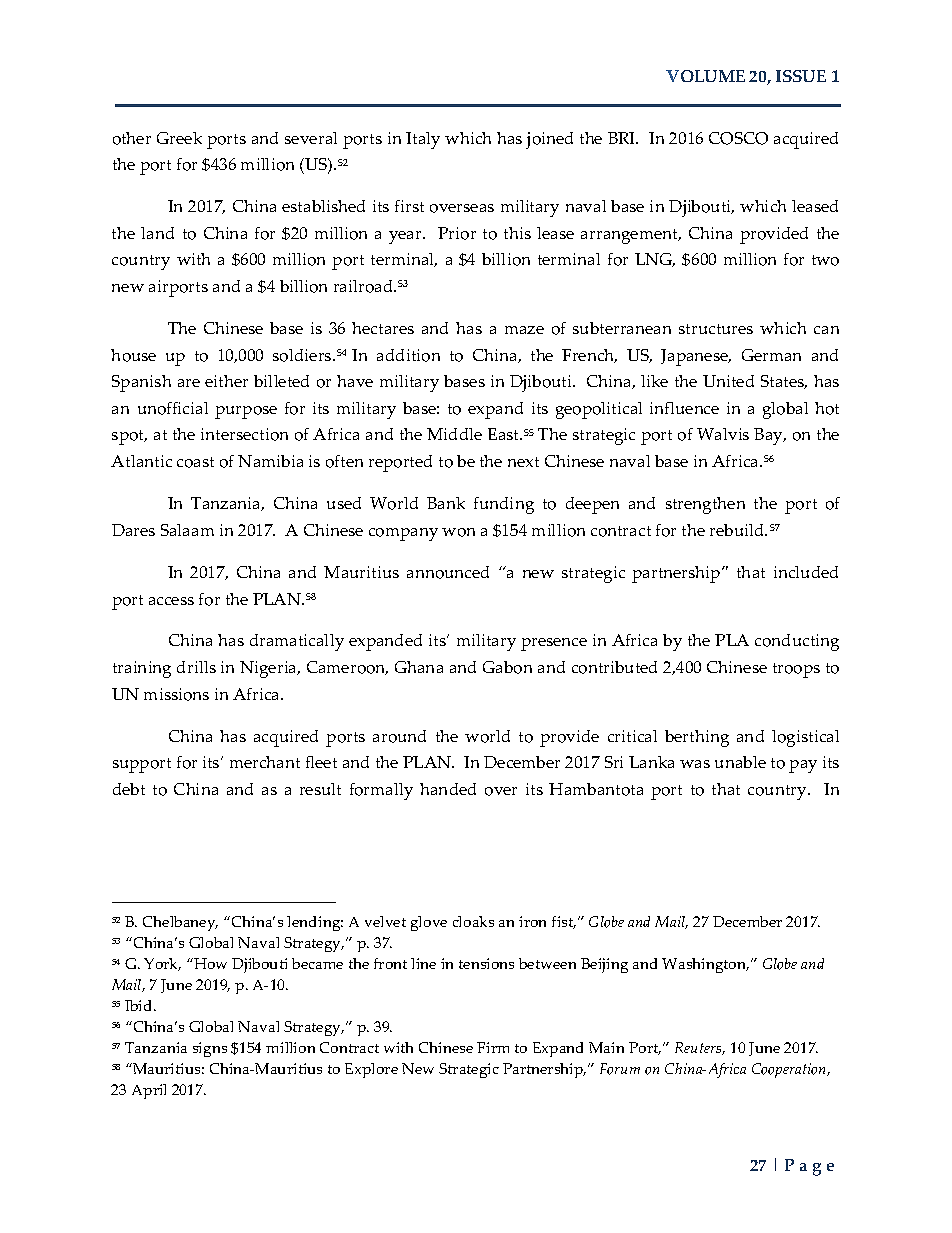 This page has width=952, height=1233. Describe the element at coordinates (210, 1049) in the page. I see `signs` at that location.
